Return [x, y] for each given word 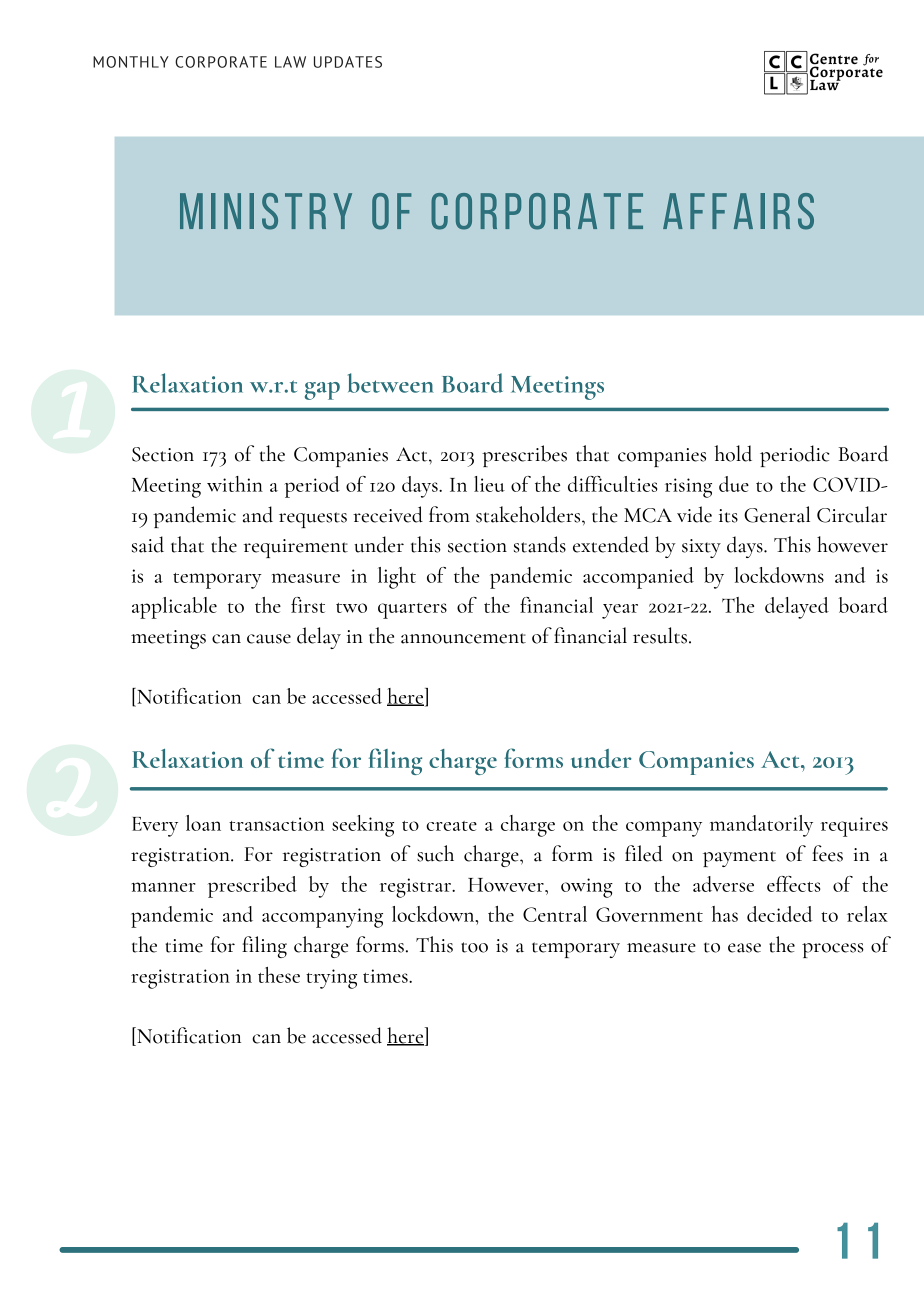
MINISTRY [266, 211]
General [777, 514]
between [391, 383]
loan [203, 823]
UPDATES [348, 62]
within [235, 484]
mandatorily [761, 826]
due [734, 484]
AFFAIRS [738, 211]
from [449, 514]
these [279, 975]
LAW [290, 62]
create [451, 826]
